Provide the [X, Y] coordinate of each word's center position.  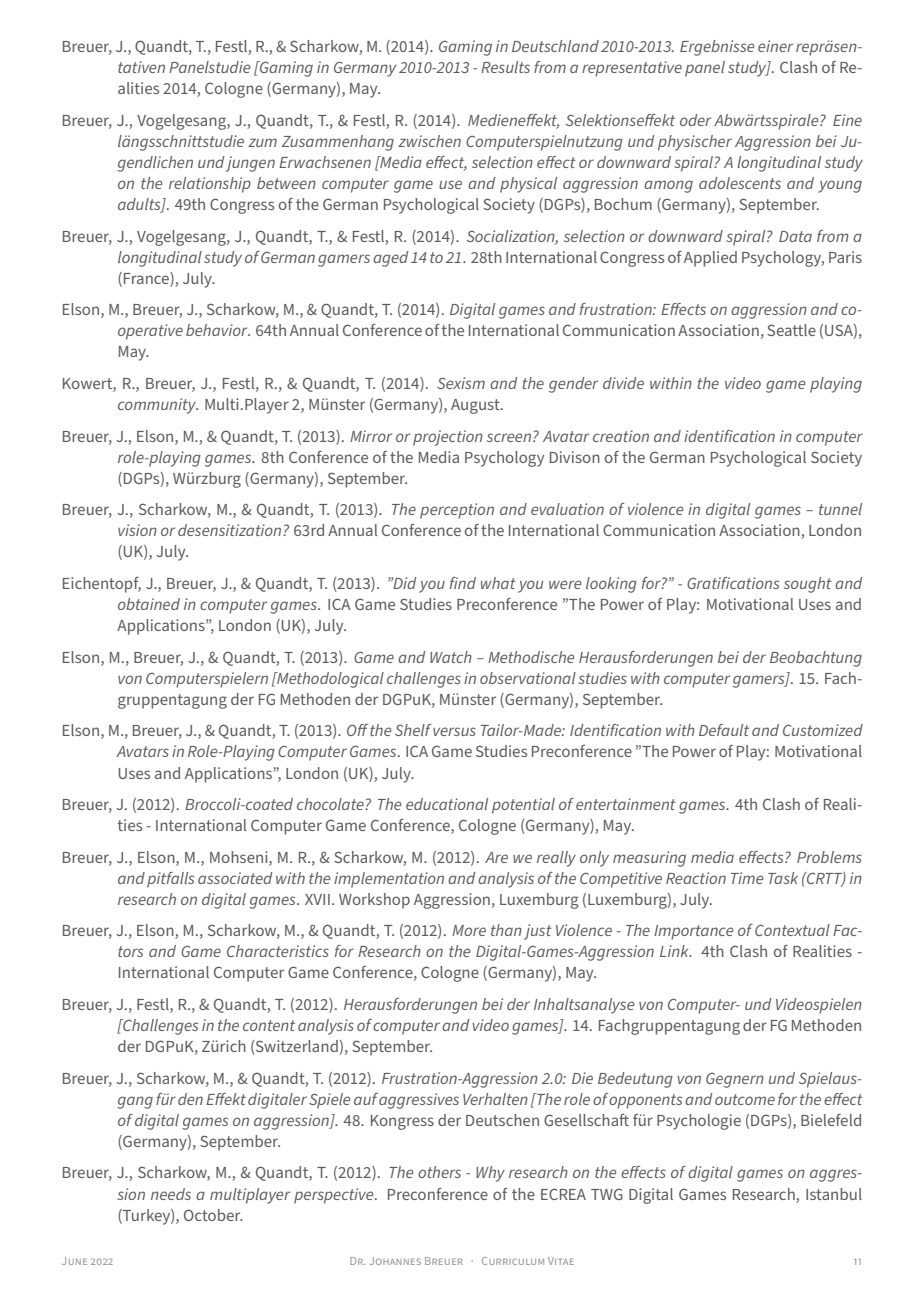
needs [171, 1194]
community [158, 406]
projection [448, 438]
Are [496, 857]
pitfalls [170, 880]
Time [747, 878]
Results [505, 67]
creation [621, 436]
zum [262, 142]
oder [695, 120]
